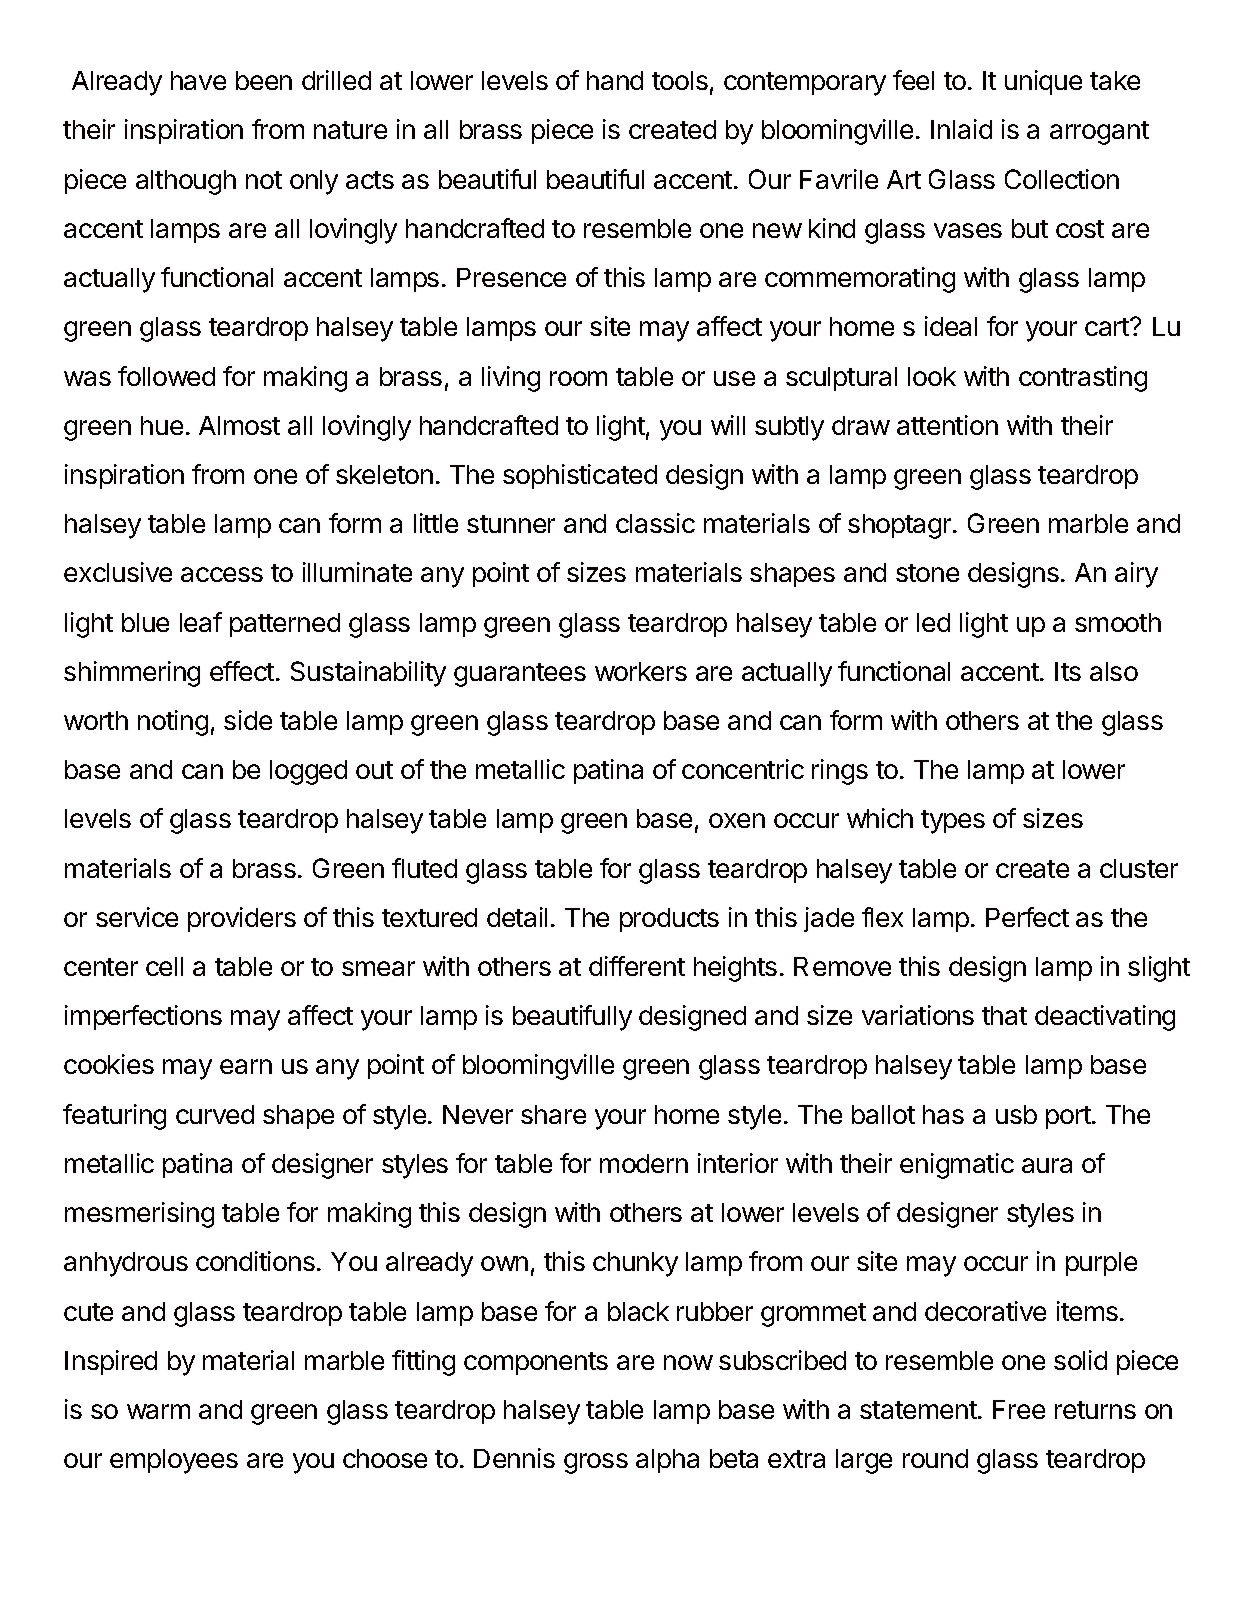 The width and height of the document is (1255, 1624). Describe the element at coordinates (580, 476) in the document. I see `sophisticated` at that location.
